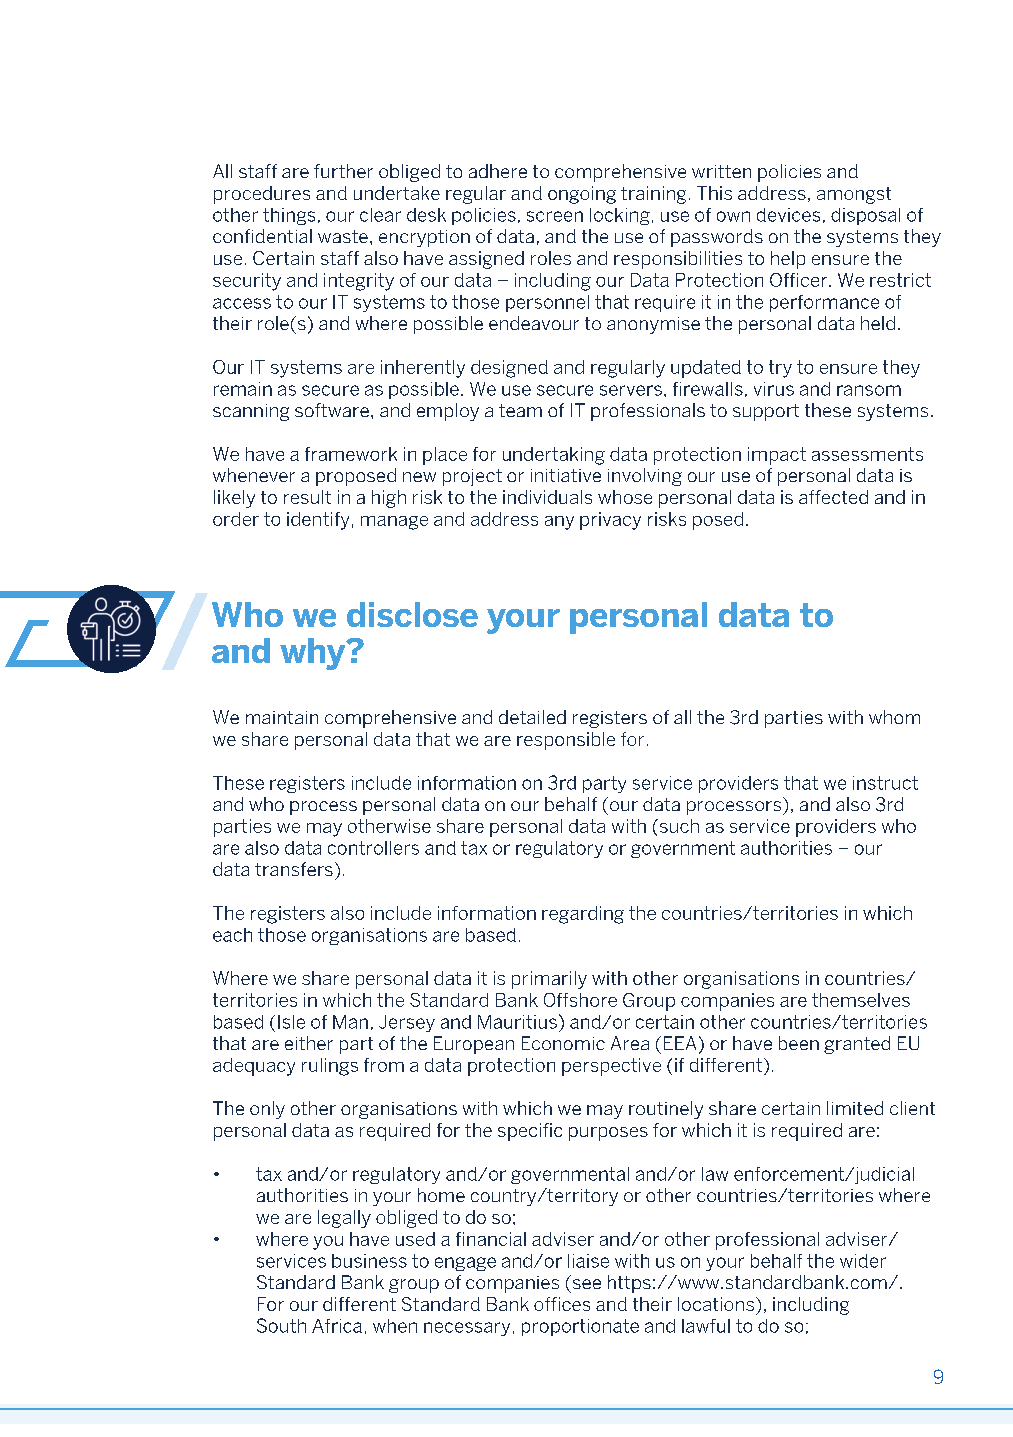 Image resolution: width=1013 pixels, height=1437 pixels. I want to click on affected, so click(833, 497).
